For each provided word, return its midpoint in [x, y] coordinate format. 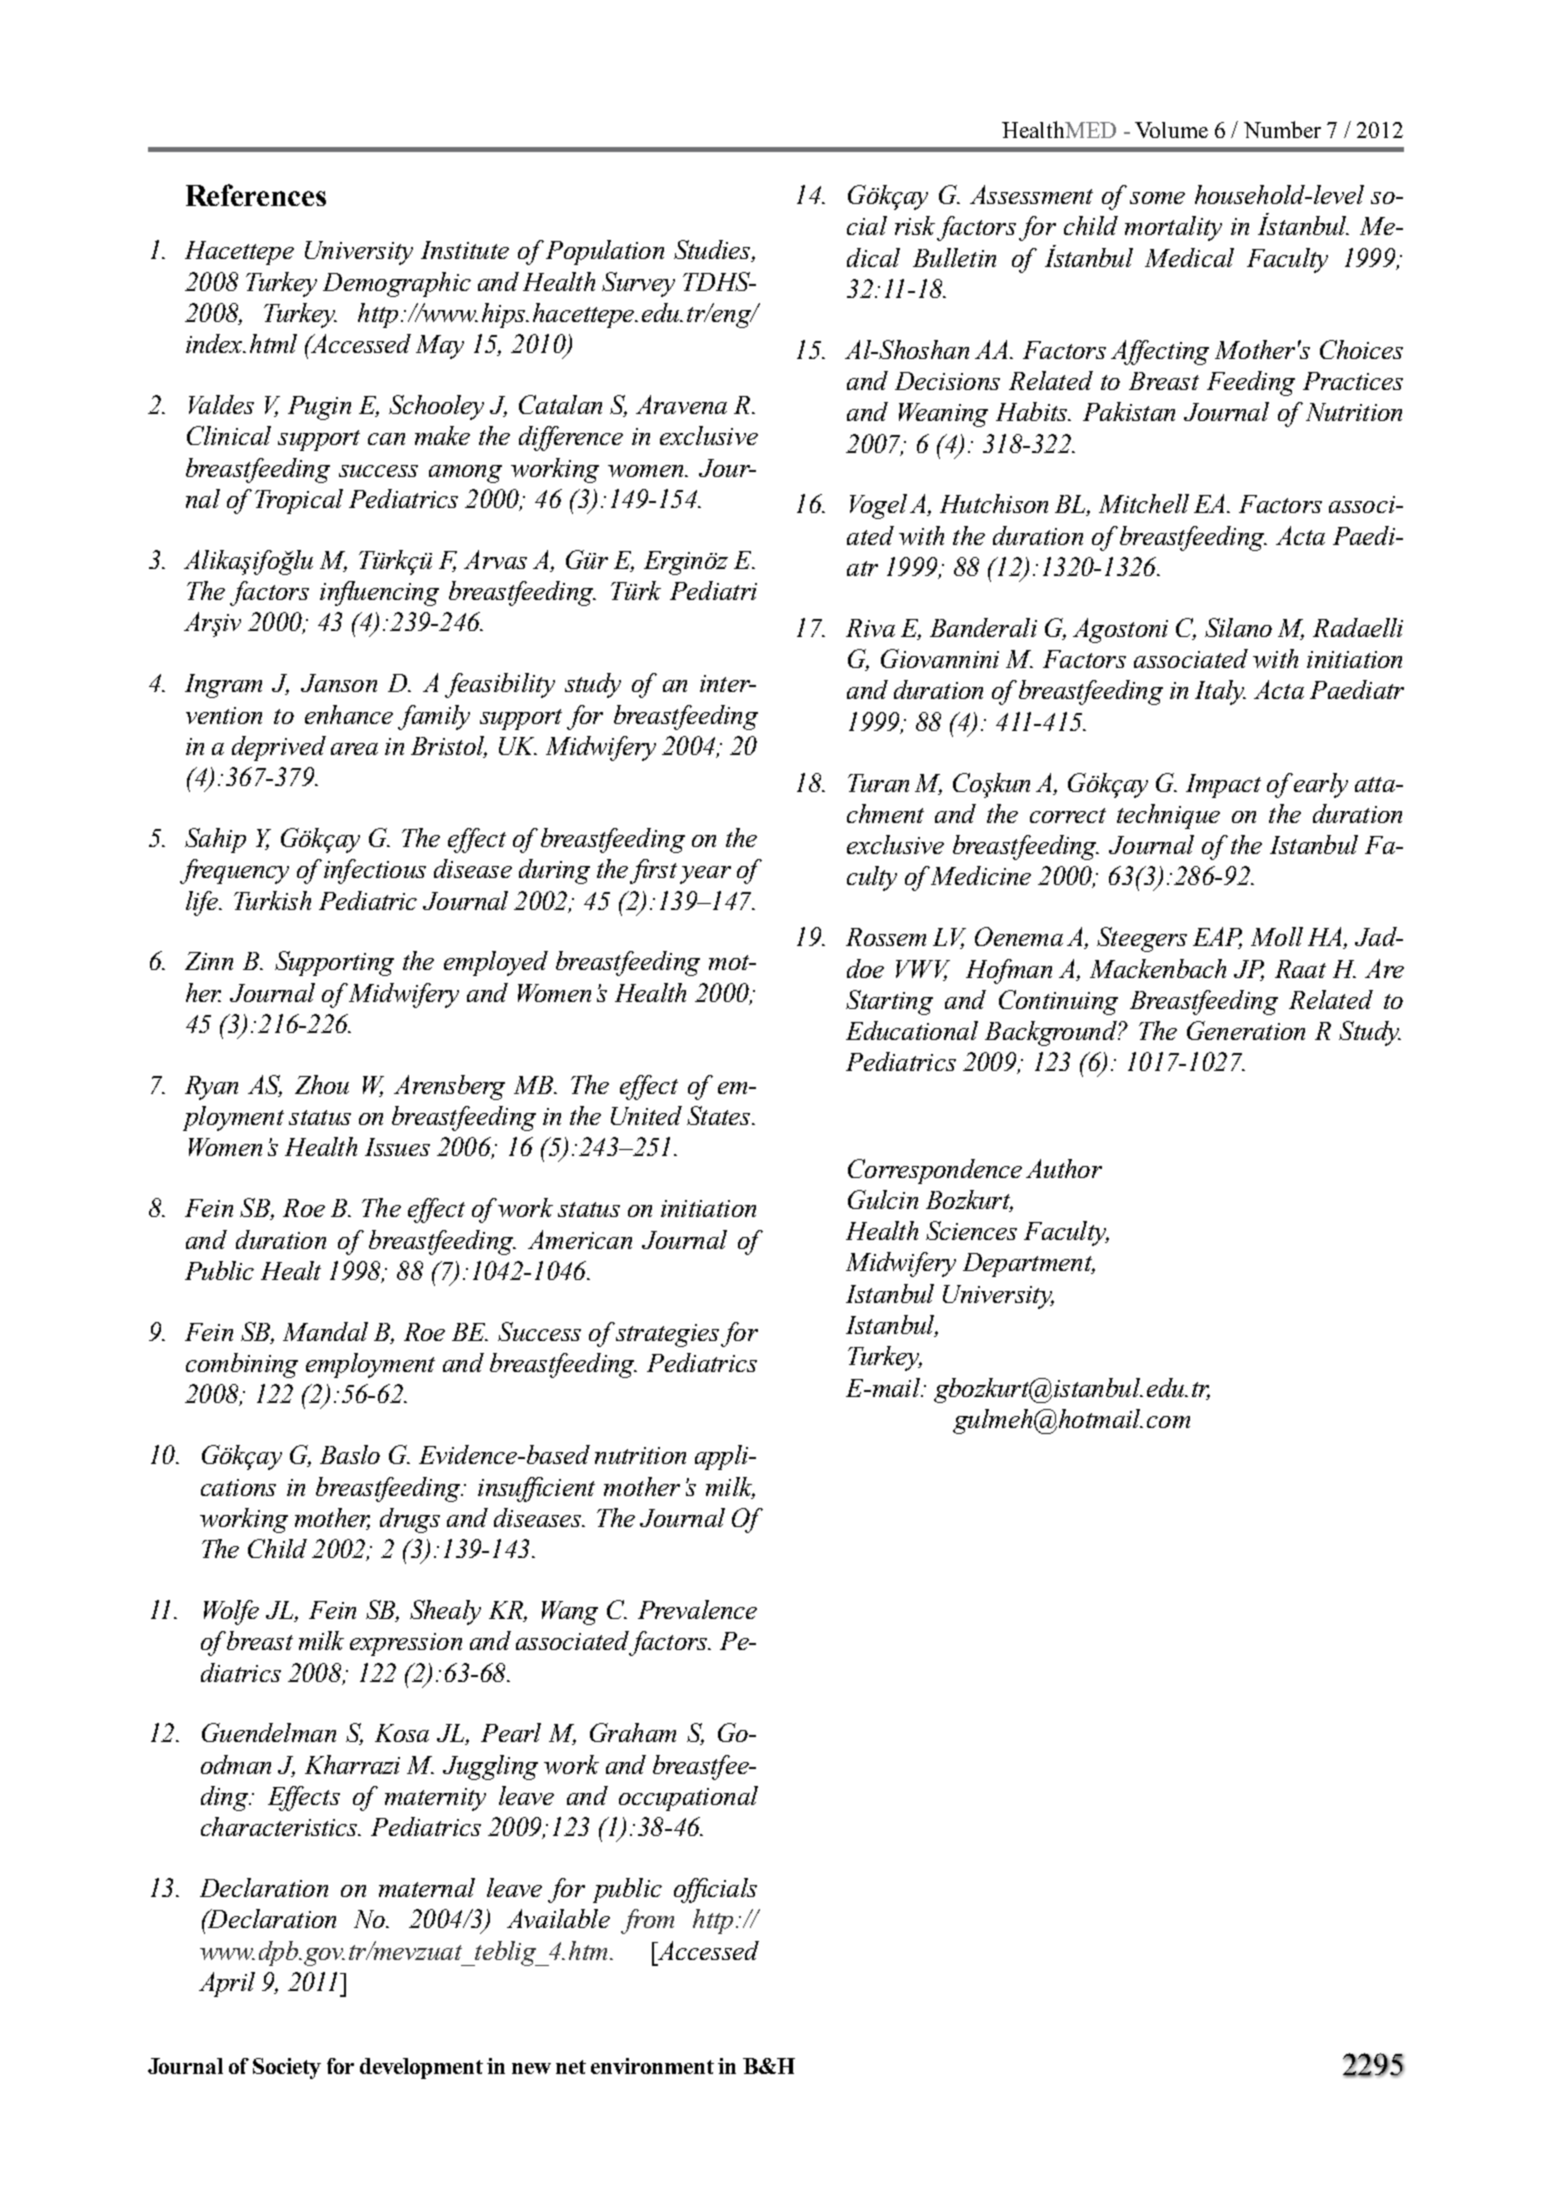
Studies [713, 251]
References [256, 195]
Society [287, 2068]
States [720, 1115]
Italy [1220, 692]
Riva [870, 628]
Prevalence [697, 1609]
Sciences [971, 1230]
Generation [1246, 1030]
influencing [379, 593]
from [647, 1921]
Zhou [322, 1084]
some [1157, 198]
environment [652, 2066]
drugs [410, 1520]
